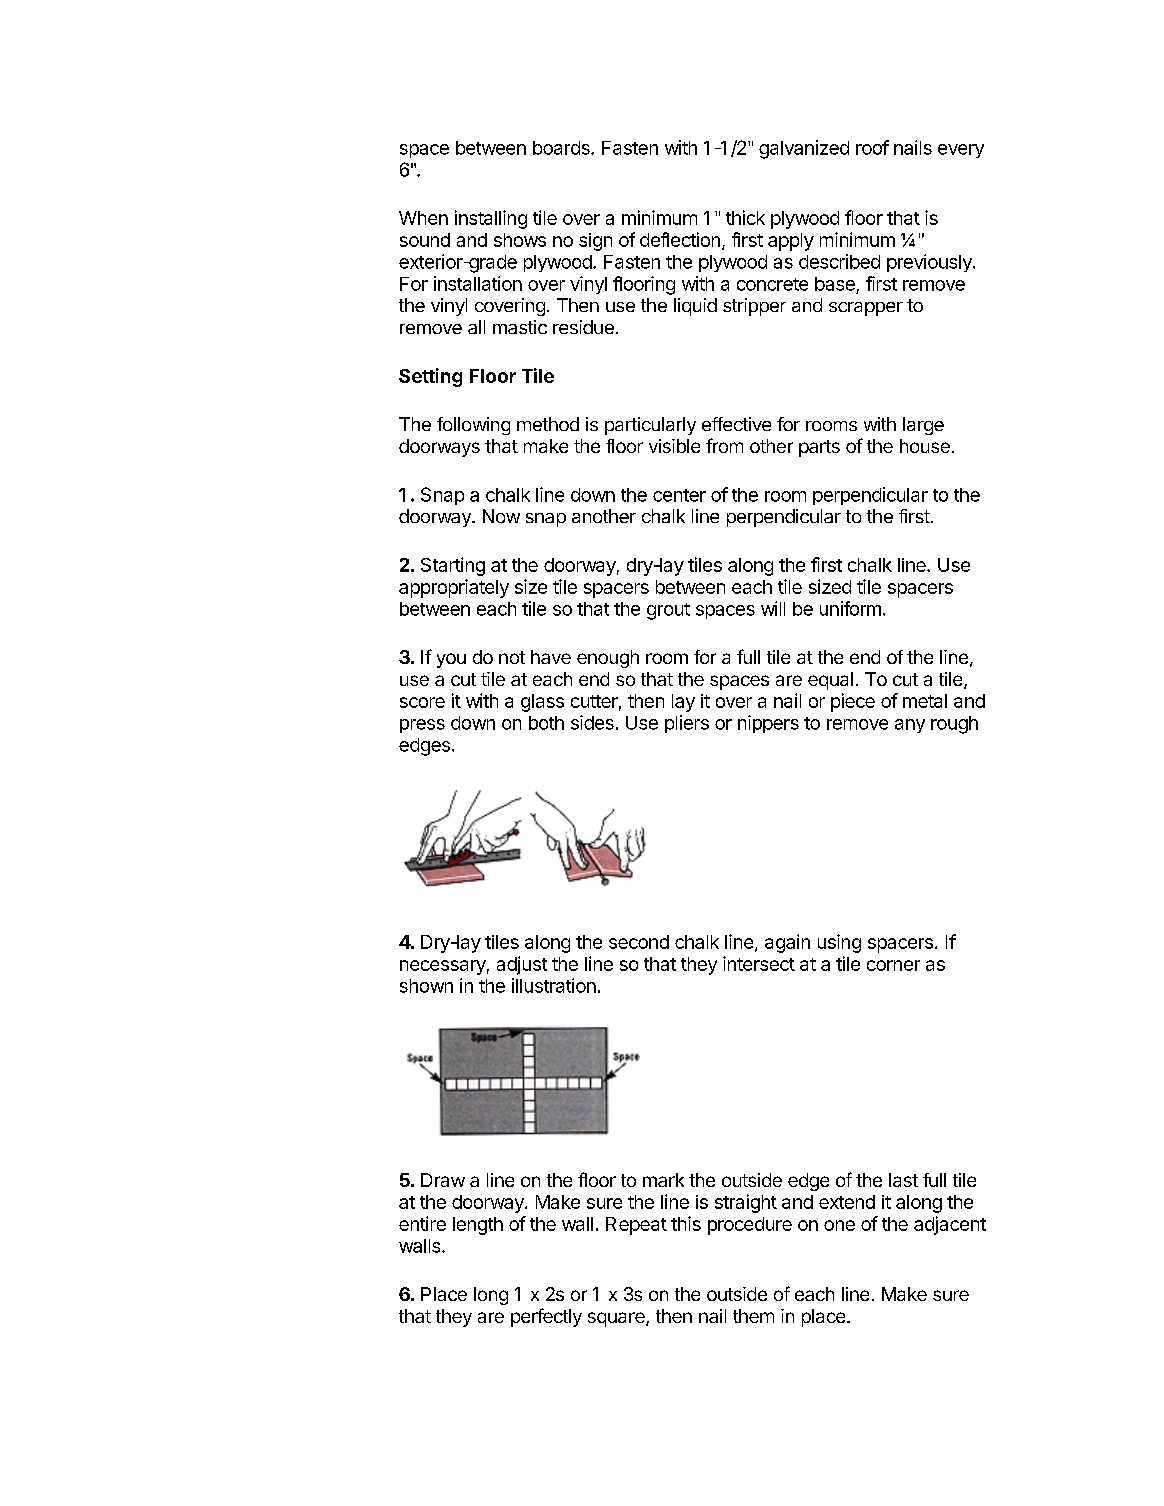  Describe the element at coordinates (893, 965) in the image. I see `corner` at that location.
